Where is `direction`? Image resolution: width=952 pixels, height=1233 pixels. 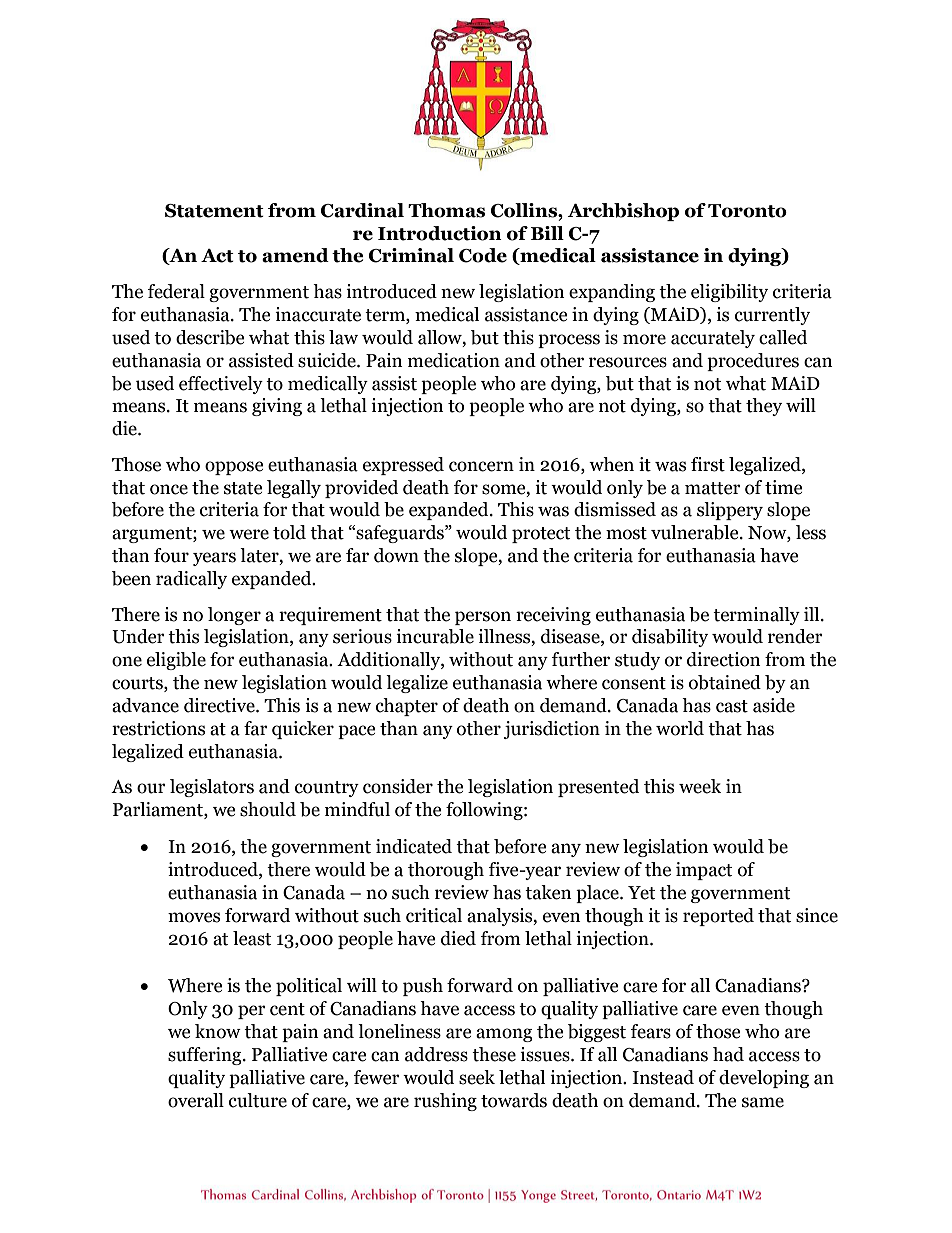 direction is located at coordinates (724, 659).
